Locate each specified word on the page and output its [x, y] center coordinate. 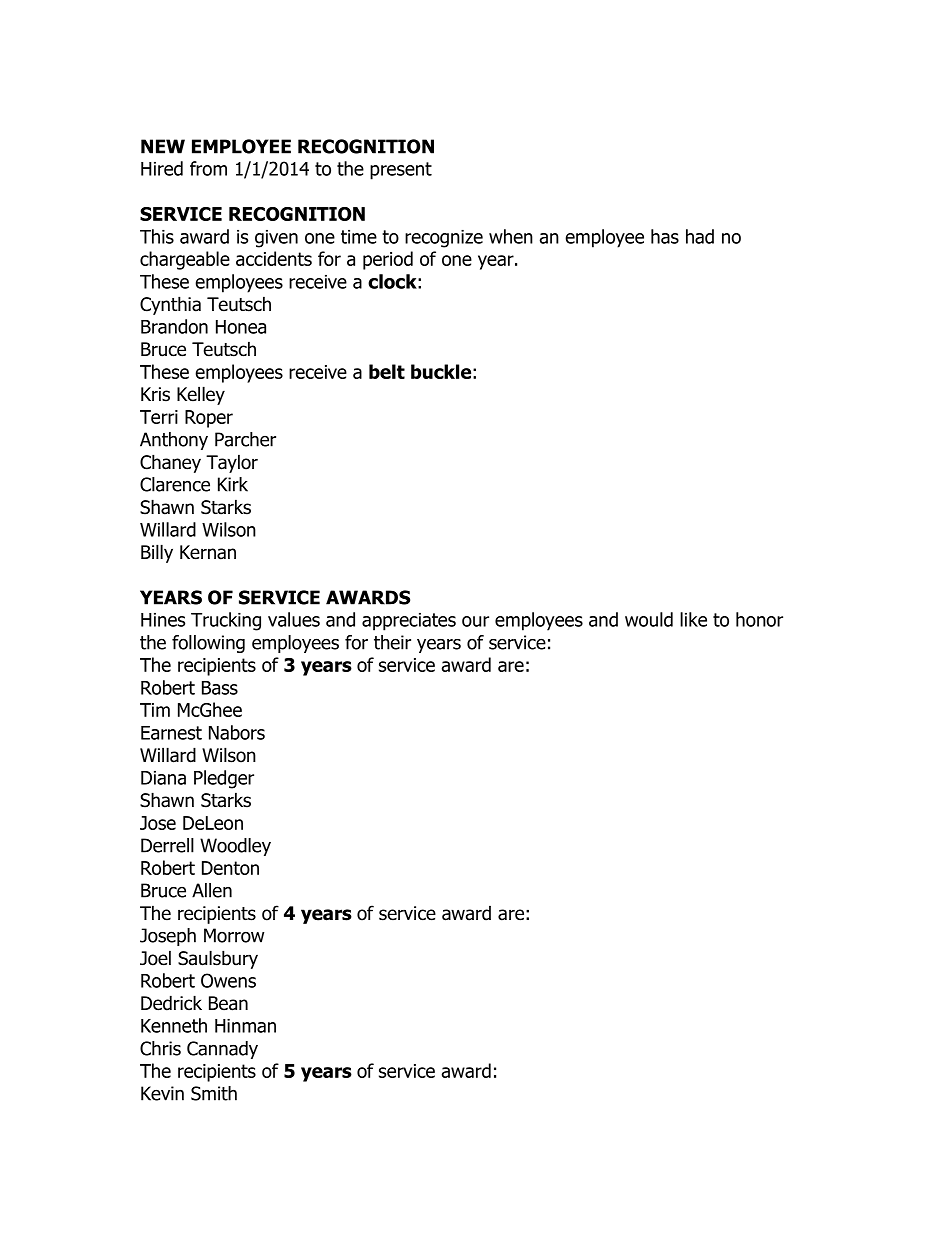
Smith [214, 1093]
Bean [228, 1003]
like [693, 619]
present [401, 171]
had [700, 236]
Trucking [226, 621]
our [475, 621]
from [208, 168]
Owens [228, 980]
